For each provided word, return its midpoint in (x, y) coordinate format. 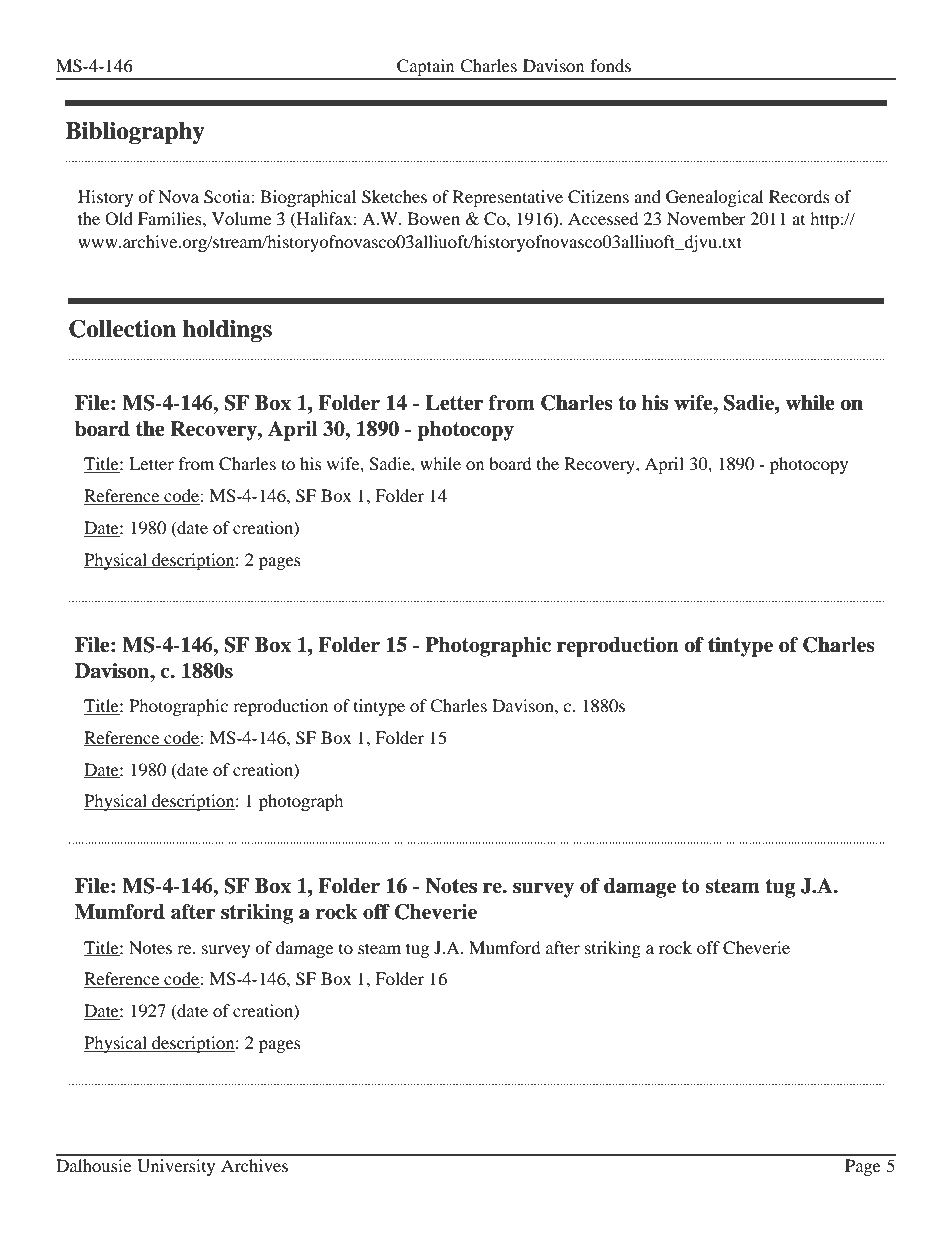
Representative (508, 198)
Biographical (308, 198)
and (647, 196)
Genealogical (714, 198)
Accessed (603, 218)
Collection (122, 328)
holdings (227, 331)
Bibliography (134, 133)
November (706, 218)
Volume (241, 218)
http (825, 220)
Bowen (434, 218)
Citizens (598, 197)
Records (799, 196)
